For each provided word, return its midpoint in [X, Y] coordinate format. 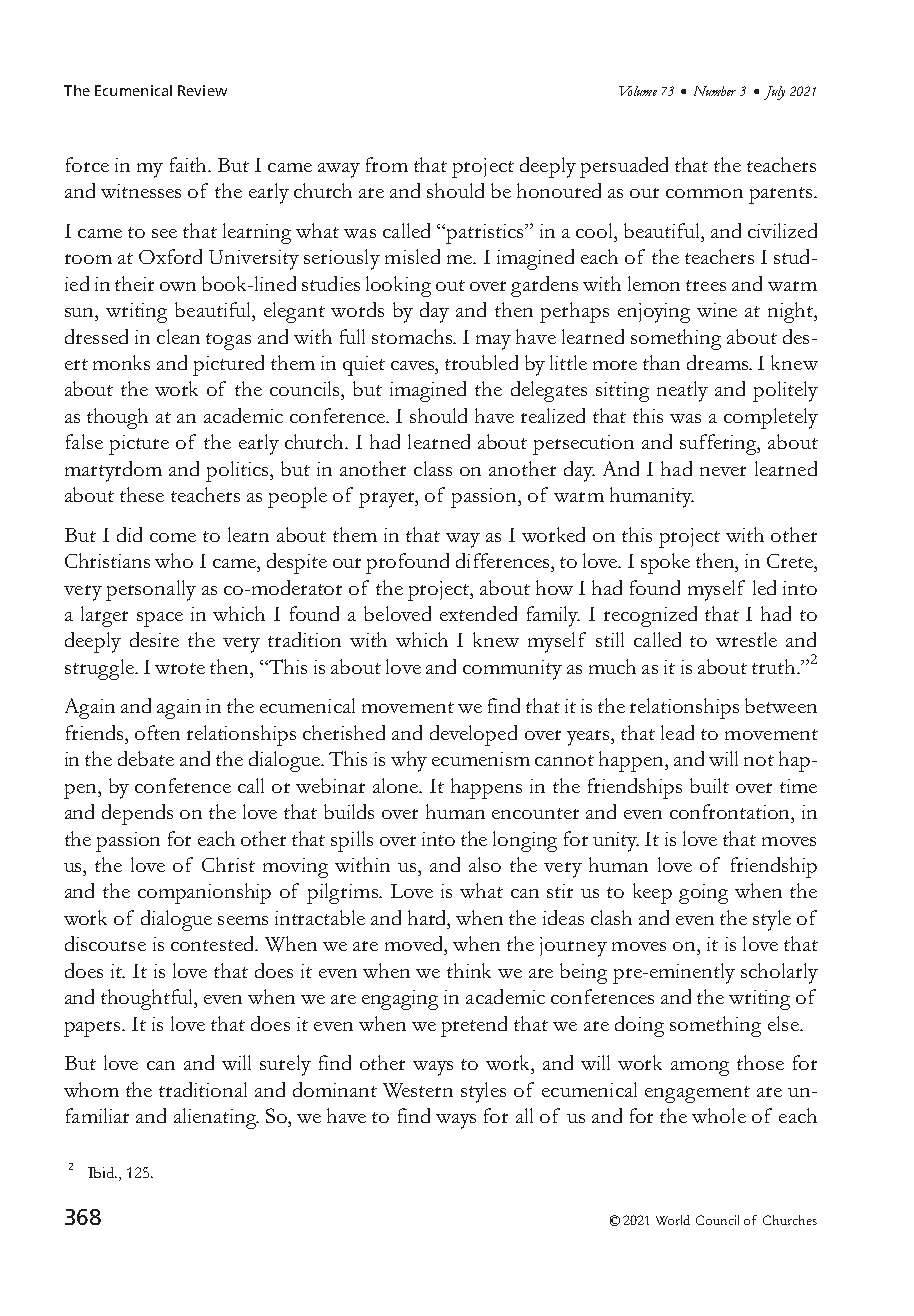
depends [137, 814]
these [142, 494]
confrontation [731, 812]
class [433, 468]
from [387, 164]
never [723, 471]
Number [715, 91]
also [485, 864]
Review [202, 90]
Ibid [102, 1172]
